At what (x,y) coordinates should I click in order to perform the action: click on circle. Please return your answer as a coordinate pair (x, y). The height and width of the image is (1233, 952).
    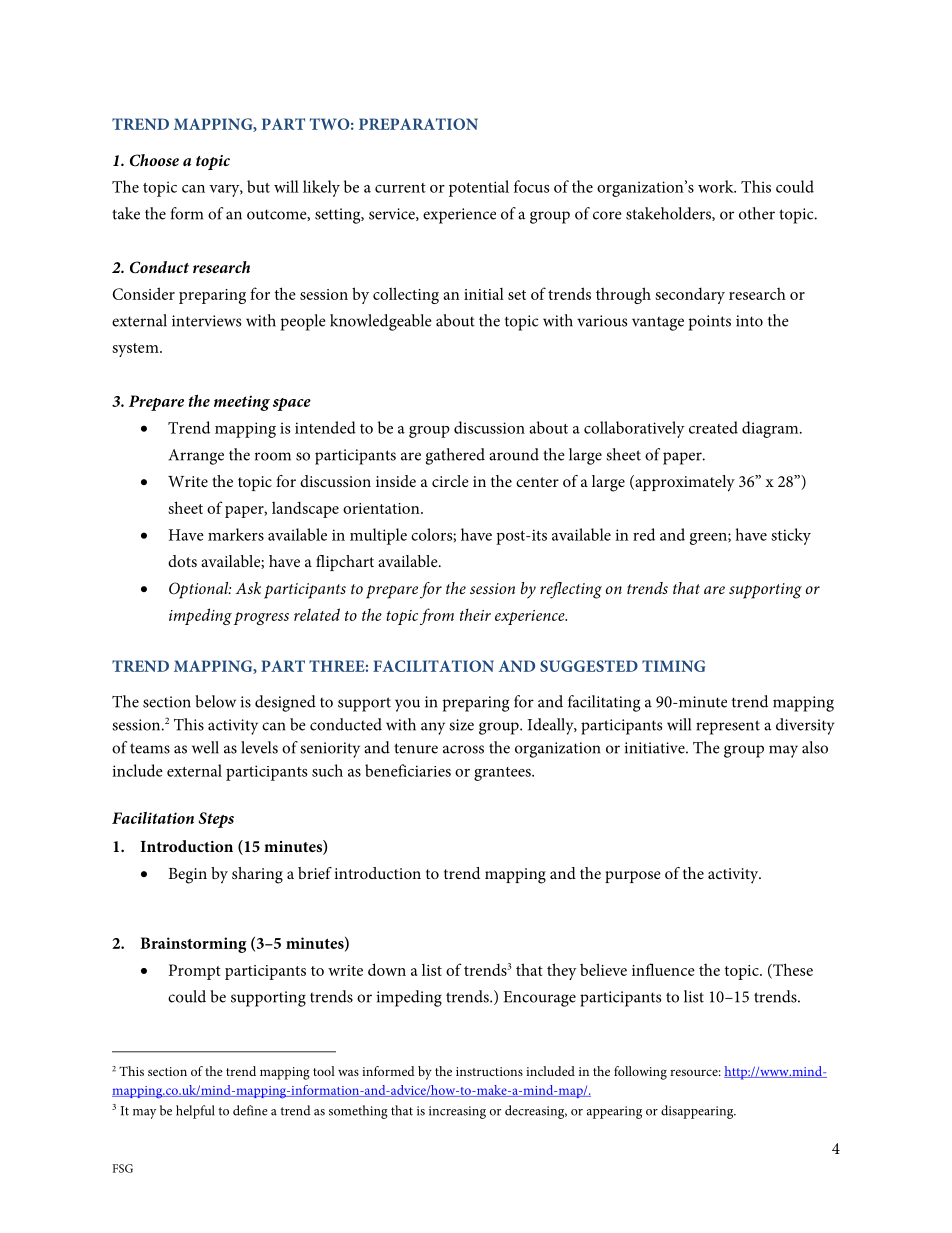
    Looking at the image, I should click on (450, 481).
